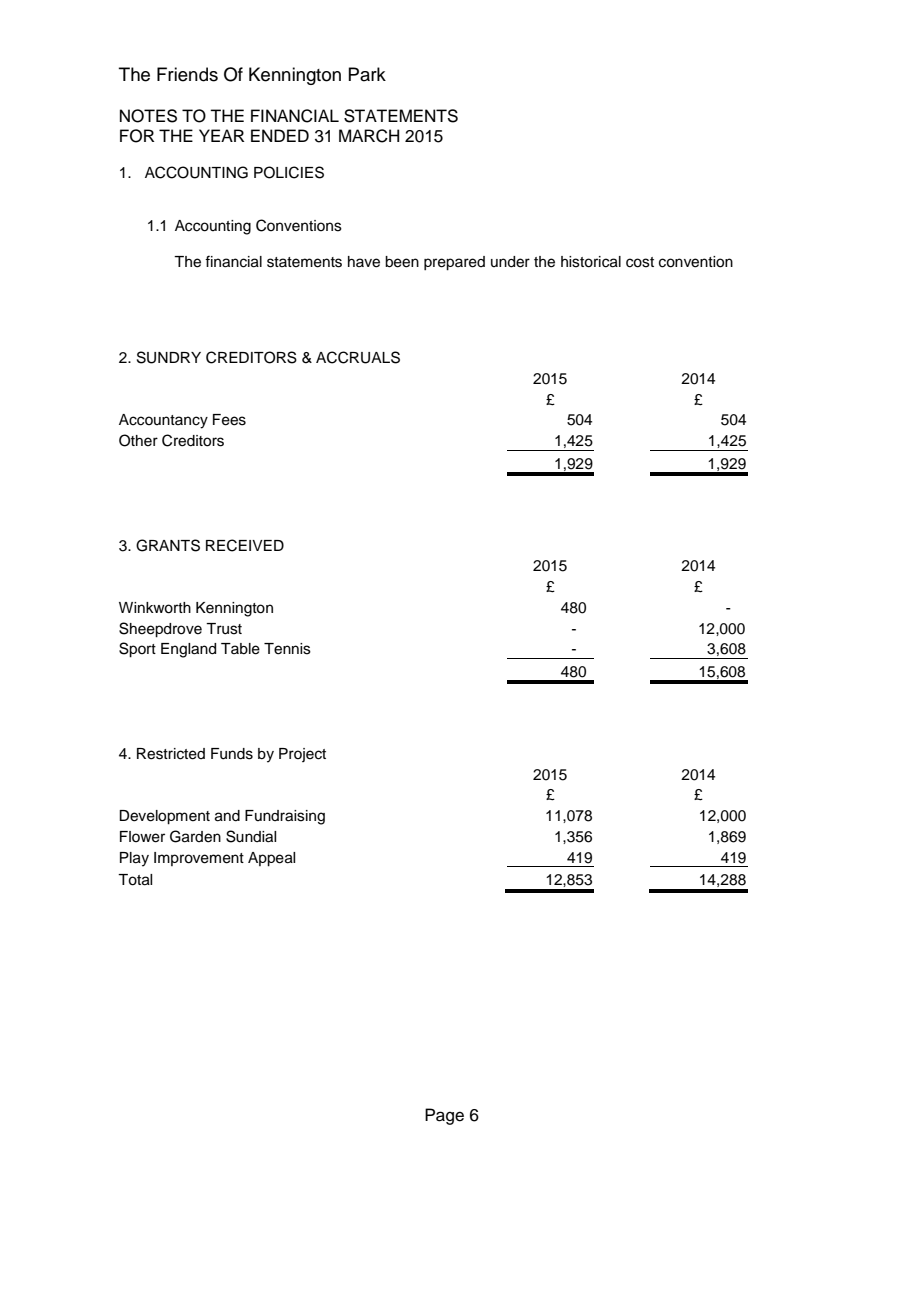 This screenshot has height=1308, width=924. What do you see at coordinates (591, 262) in the screenshot?
I see `historical` at bounding box center [591, 262].
